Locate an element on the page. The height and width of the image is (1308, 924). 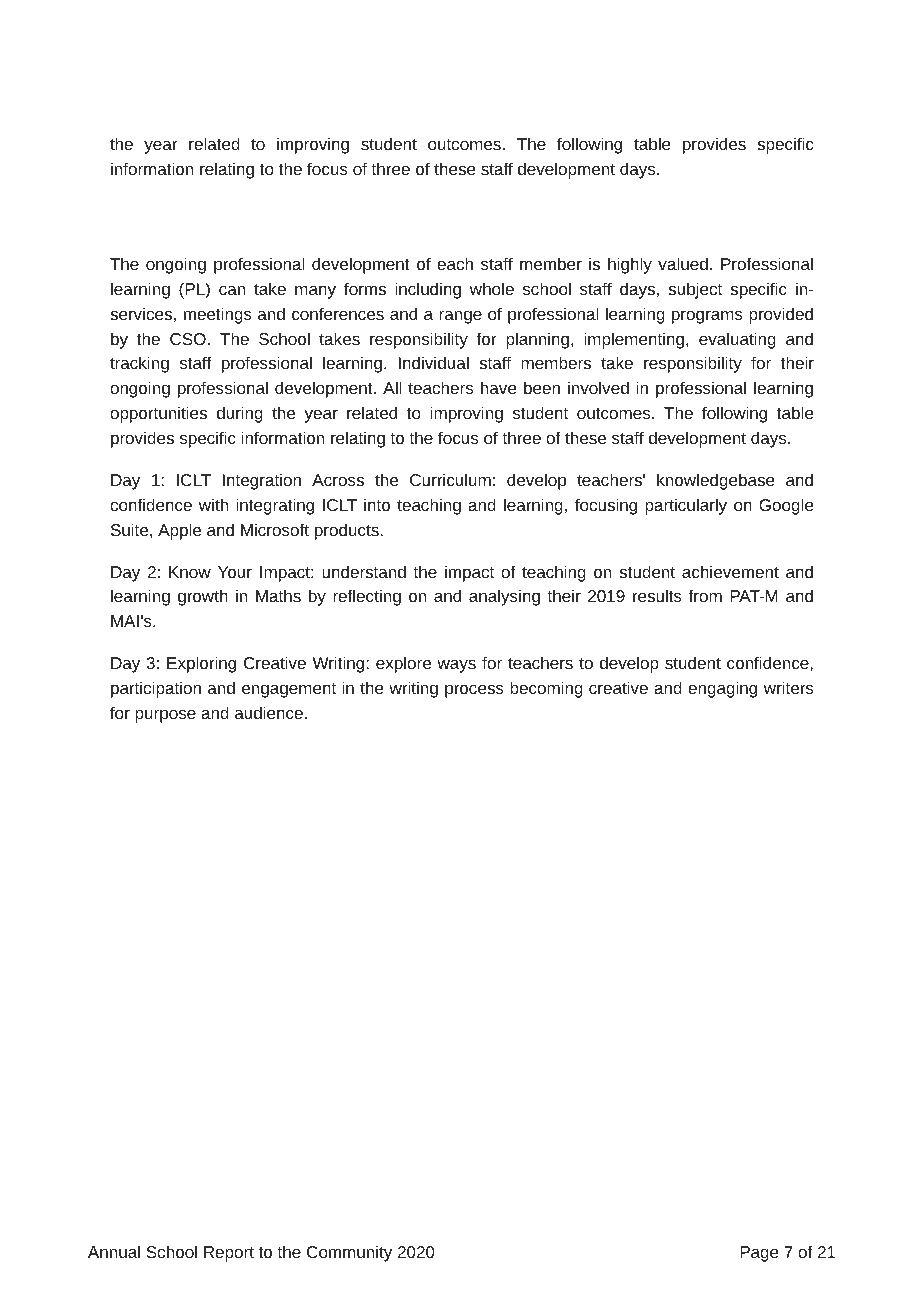
Report is located at coordinates (229, 1254).
